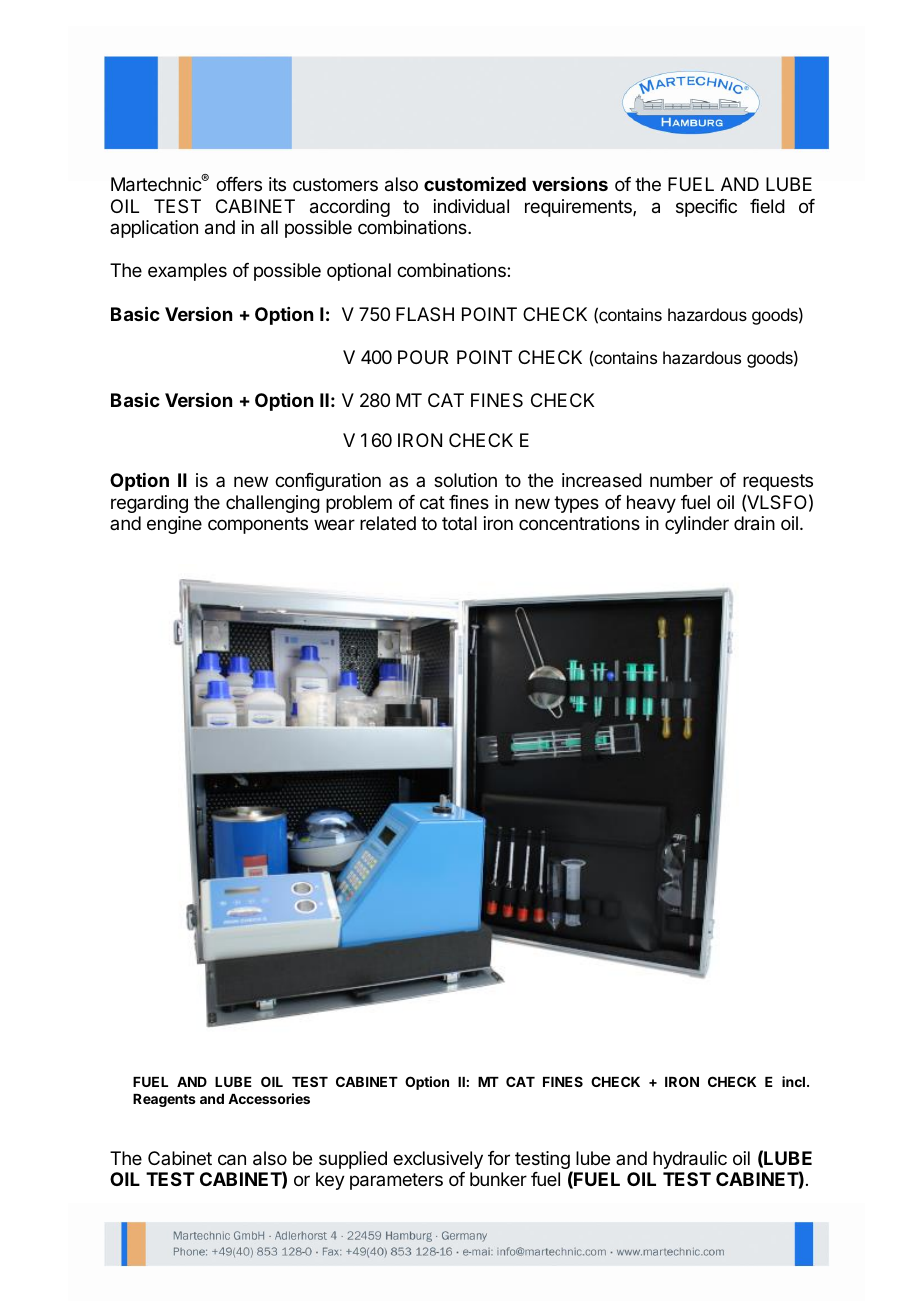 This document has width=924, height=1308. Describe the element at coordinates (269, 1098) in the document. I see `Accessories` at that location.
